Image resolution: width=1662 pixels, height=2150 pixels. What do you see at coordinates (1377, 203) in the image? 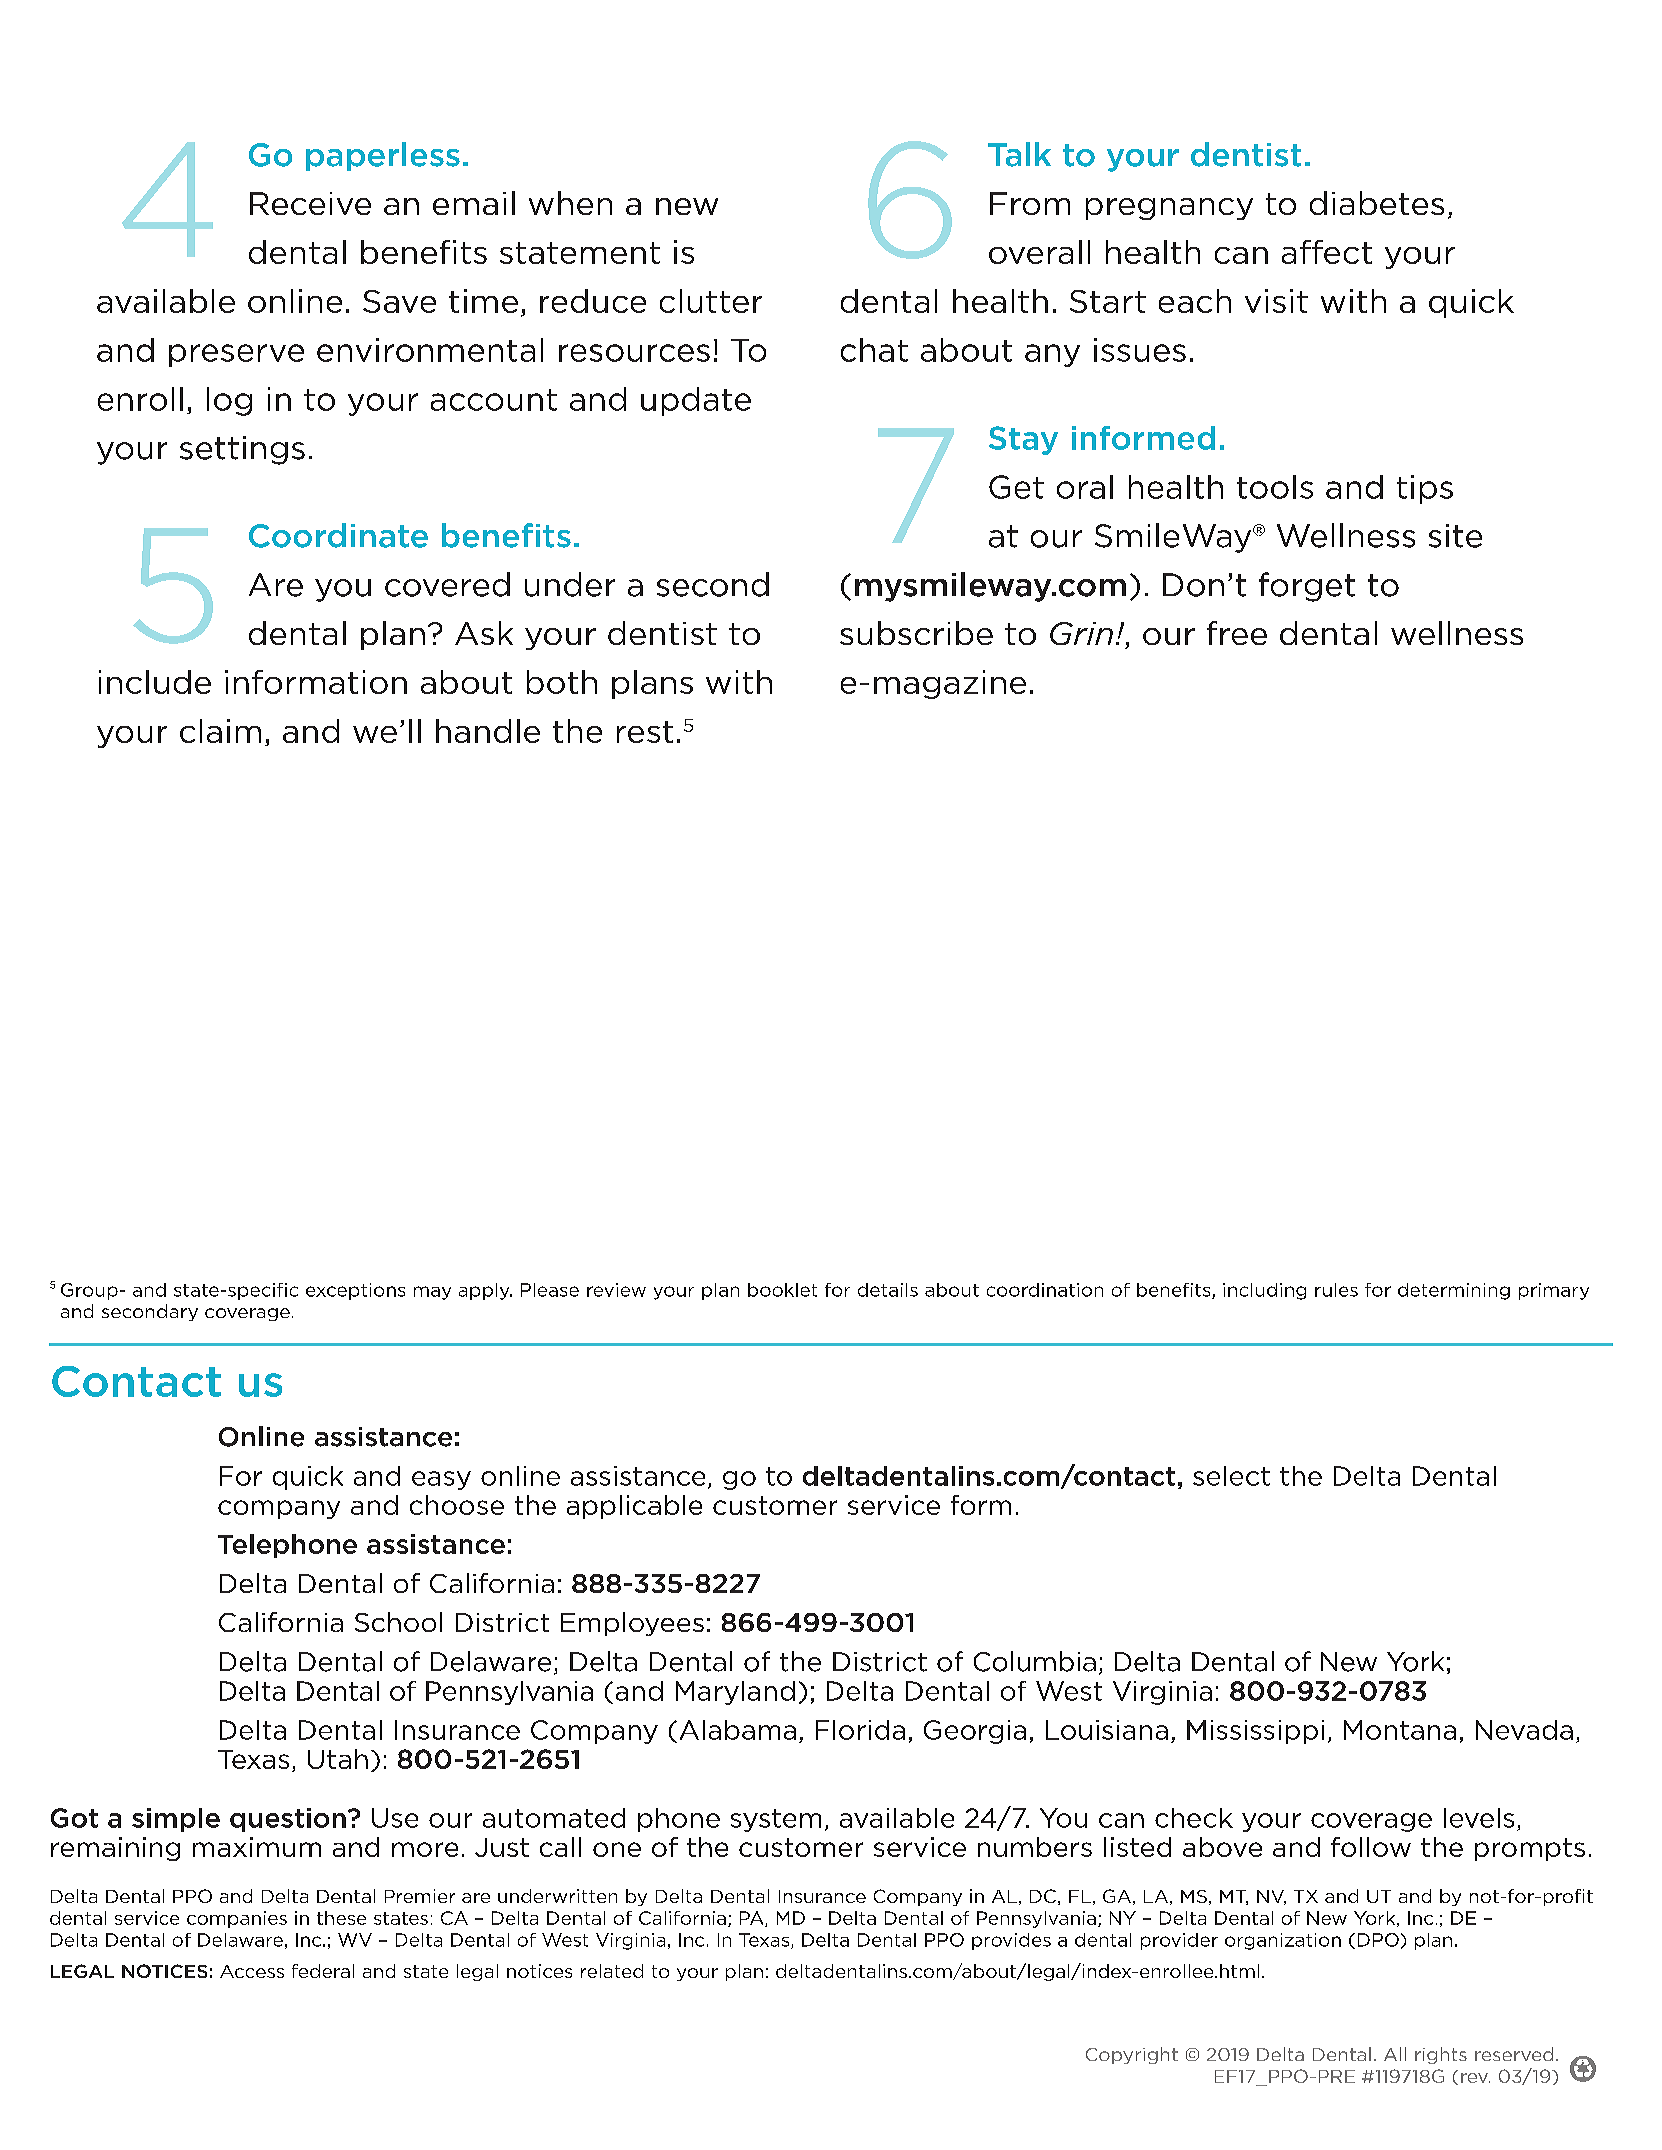
I see `diabetes` at bounding box center [1377, 203].
